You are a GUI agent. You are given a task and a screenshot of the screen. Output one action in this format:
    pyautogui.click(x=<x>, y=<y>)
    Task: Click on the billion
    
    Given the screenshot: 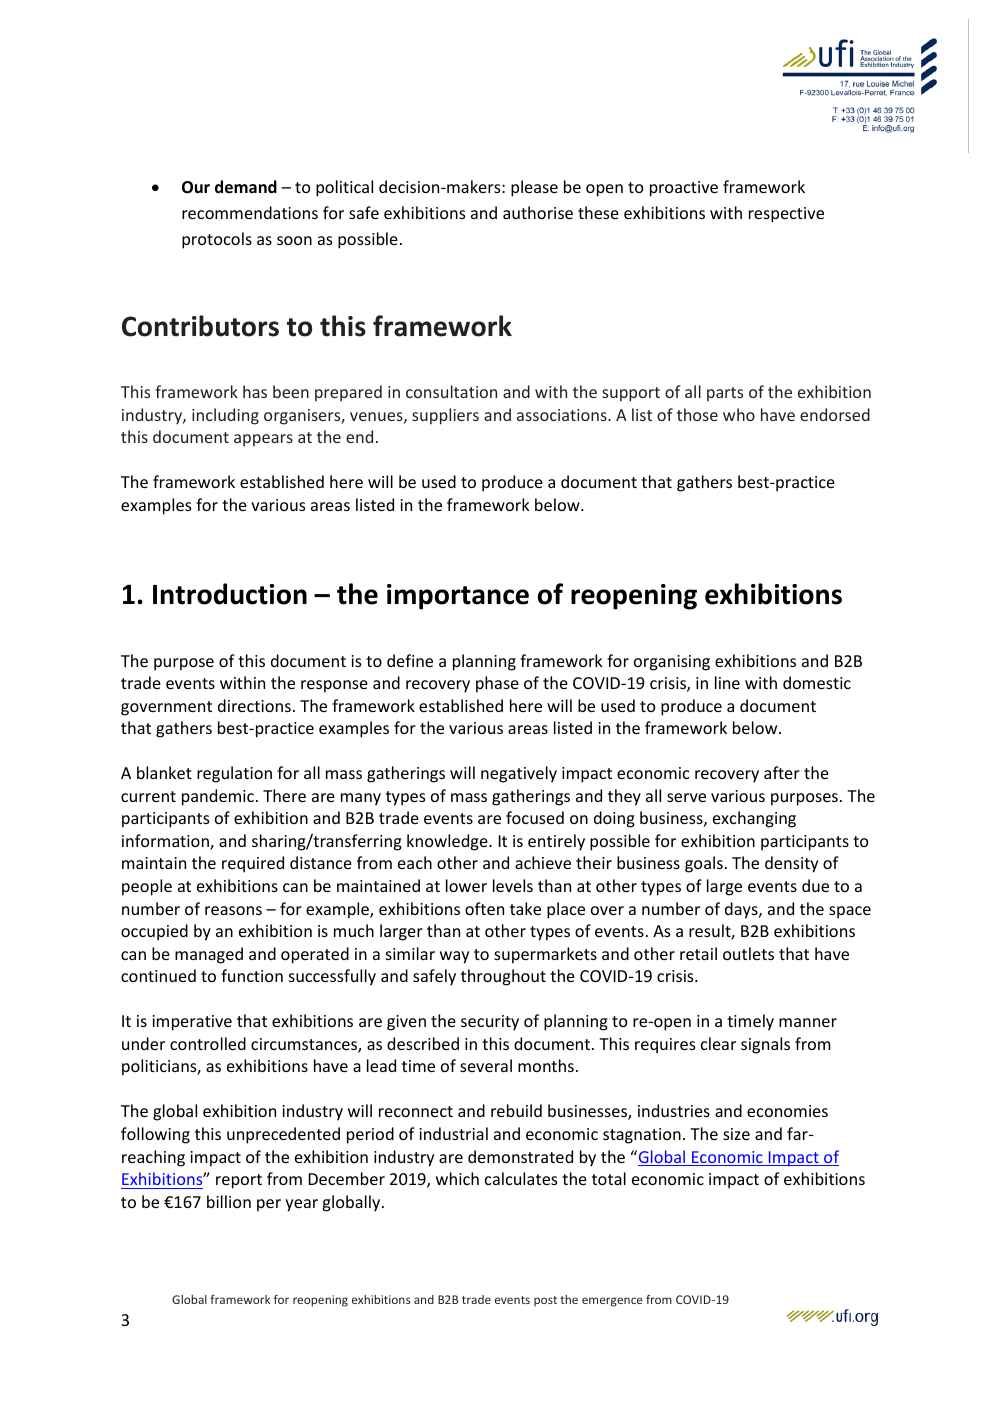 What is the action you would take?
    pyautogui.click(x=229, y=1201)
